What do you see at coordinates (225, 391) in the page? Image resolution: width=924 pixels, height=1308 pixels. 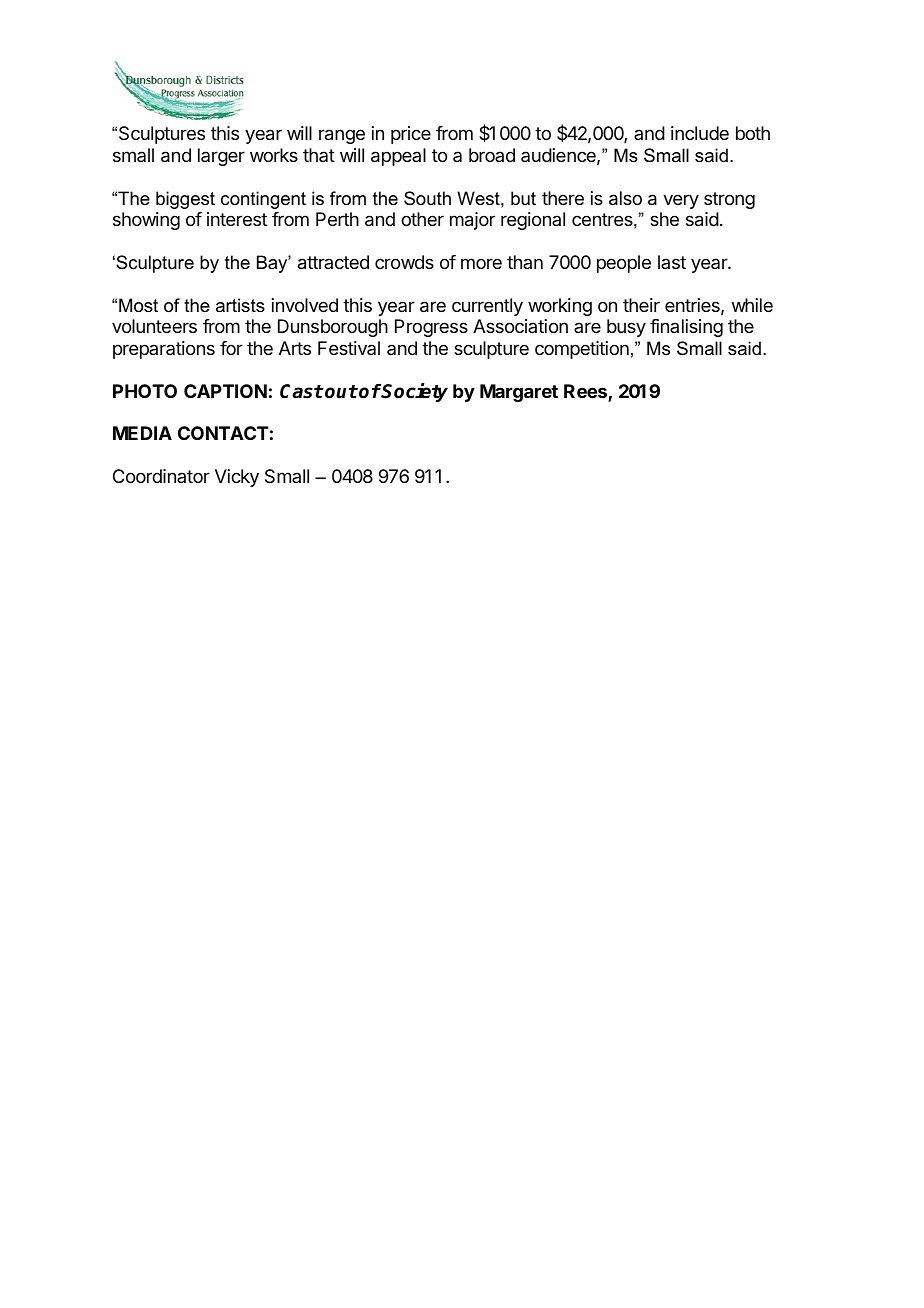 I see `CAPTION` at bounding box center [225, 391].
